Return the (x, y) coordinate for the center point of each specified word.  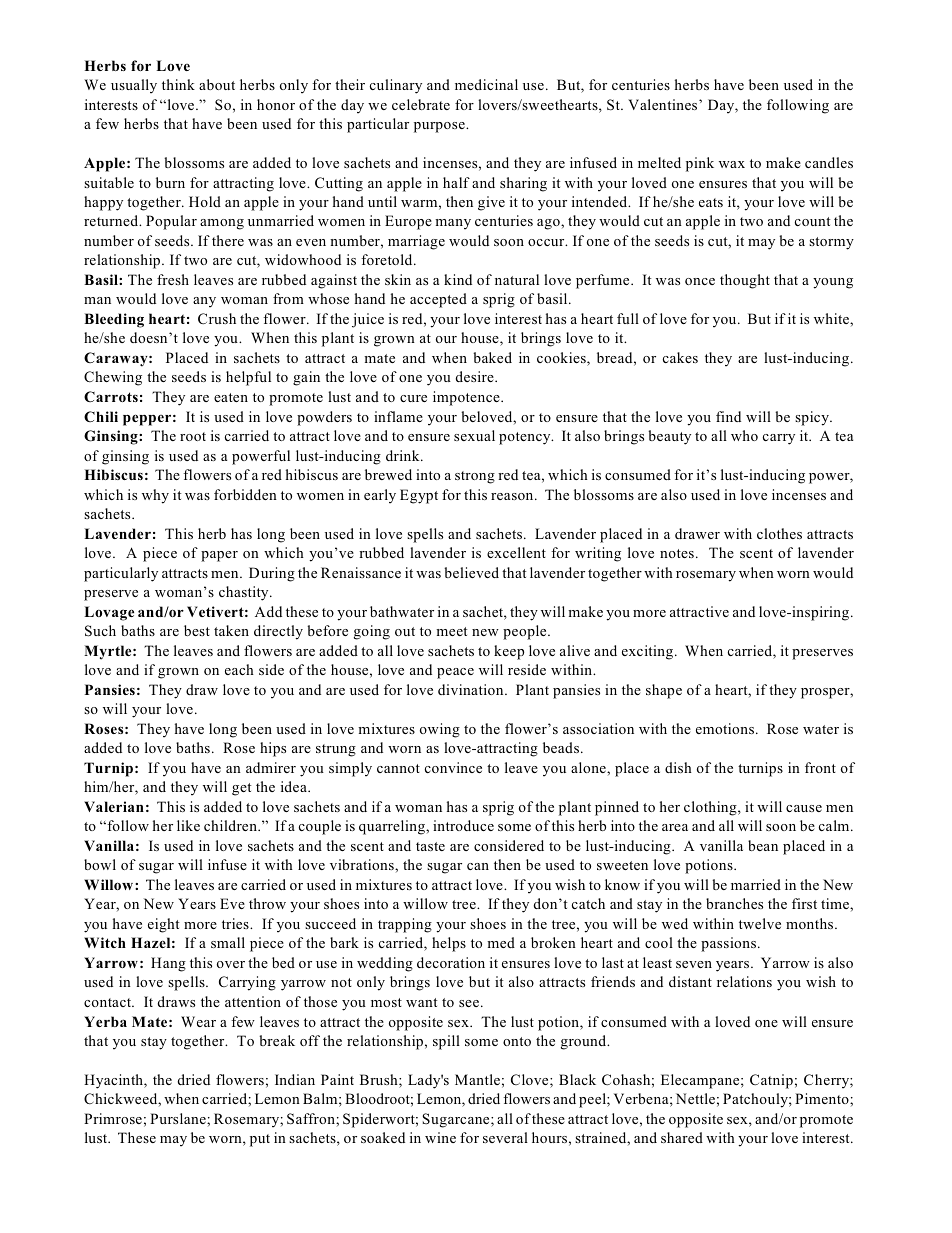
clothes (779, 533)
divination (472, 689)
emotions (726, 728)
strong (475, 477)
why (155, 496)
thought (745, 281)
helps (449, 944)
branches (734, 903)
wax (732, 164)
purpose (440, 127)
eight (163, 925)
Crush (217, 318)
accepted (438, 300)
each (239, 669)
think (178, 84)
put (260, 1140)
